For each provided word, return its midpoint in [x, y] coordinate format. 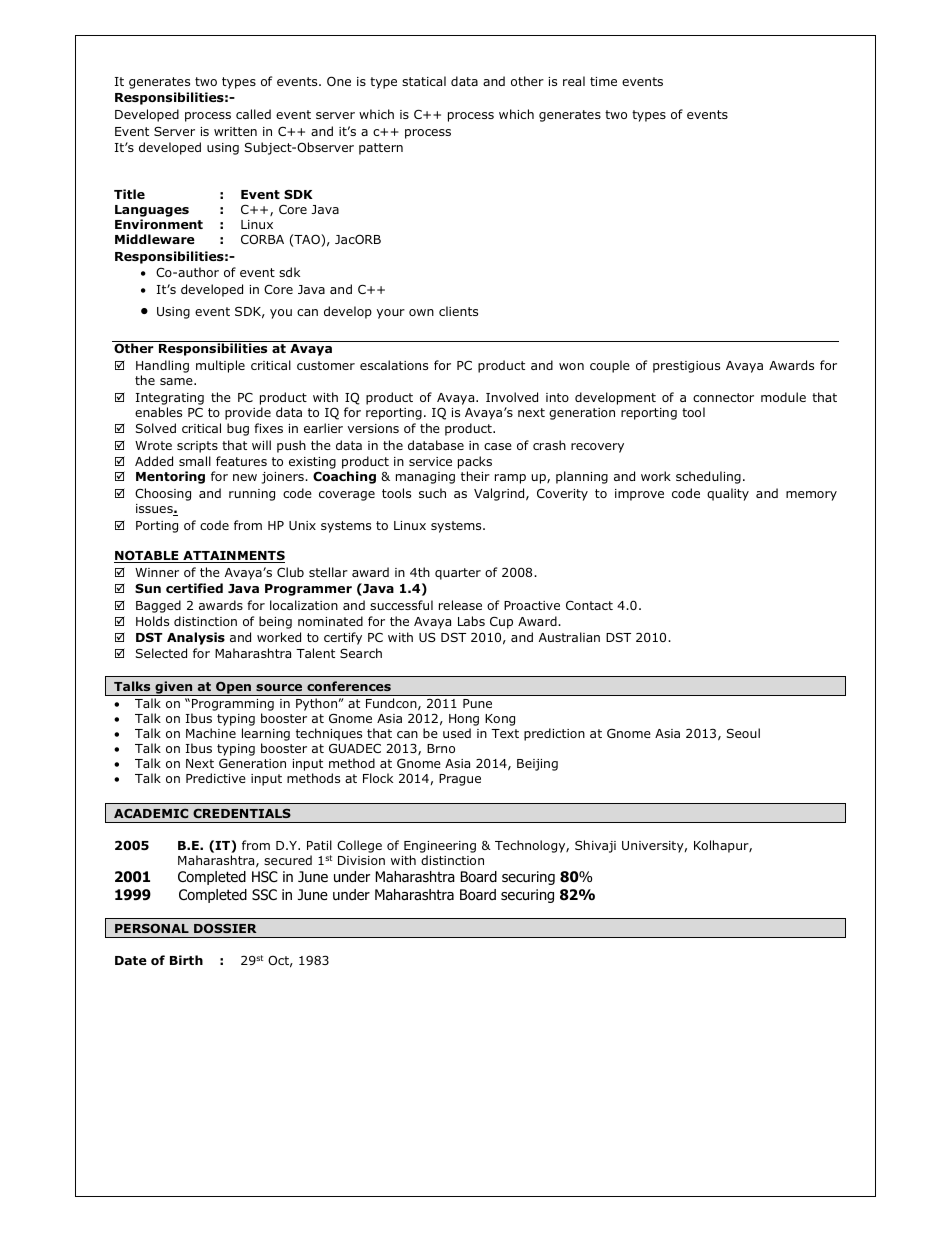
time [603, 81]
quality [728, 494]
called [253, 114]
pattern [381, 149]
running [252, 495]
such [432, 493]
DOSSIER [225, 928]
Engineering [440, 847]
